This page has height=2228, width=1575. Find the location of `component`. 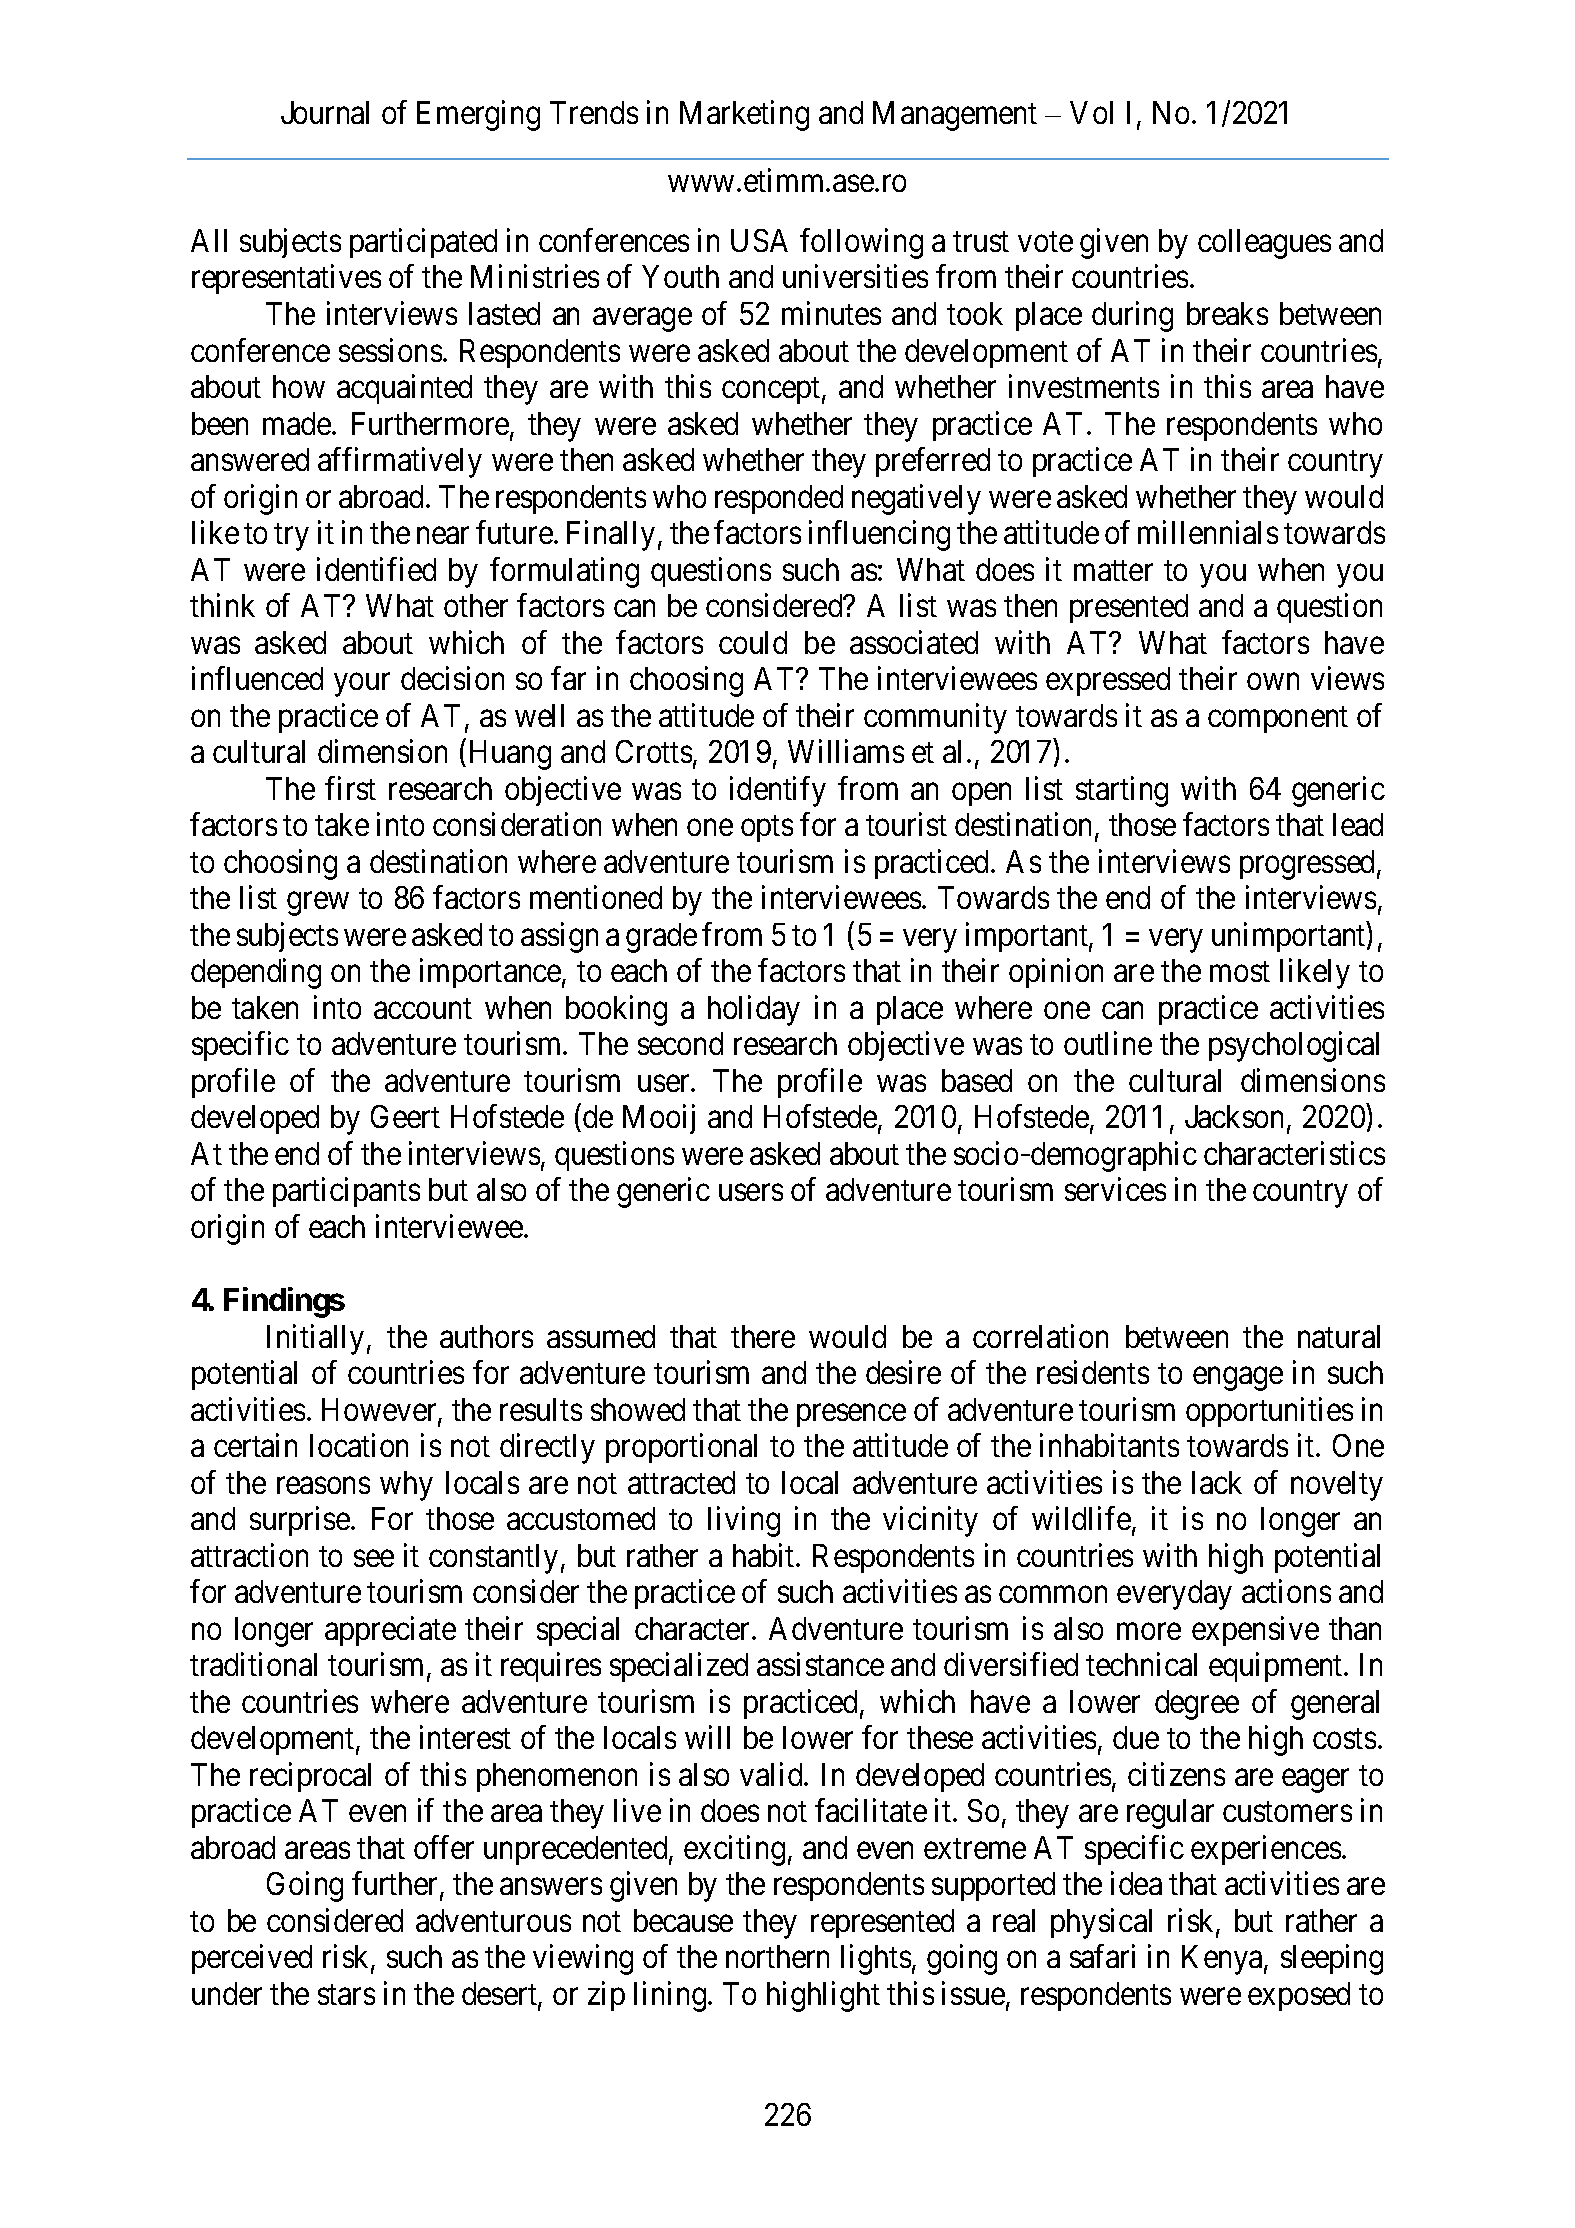

component is located at coordinates (1278, 719).
